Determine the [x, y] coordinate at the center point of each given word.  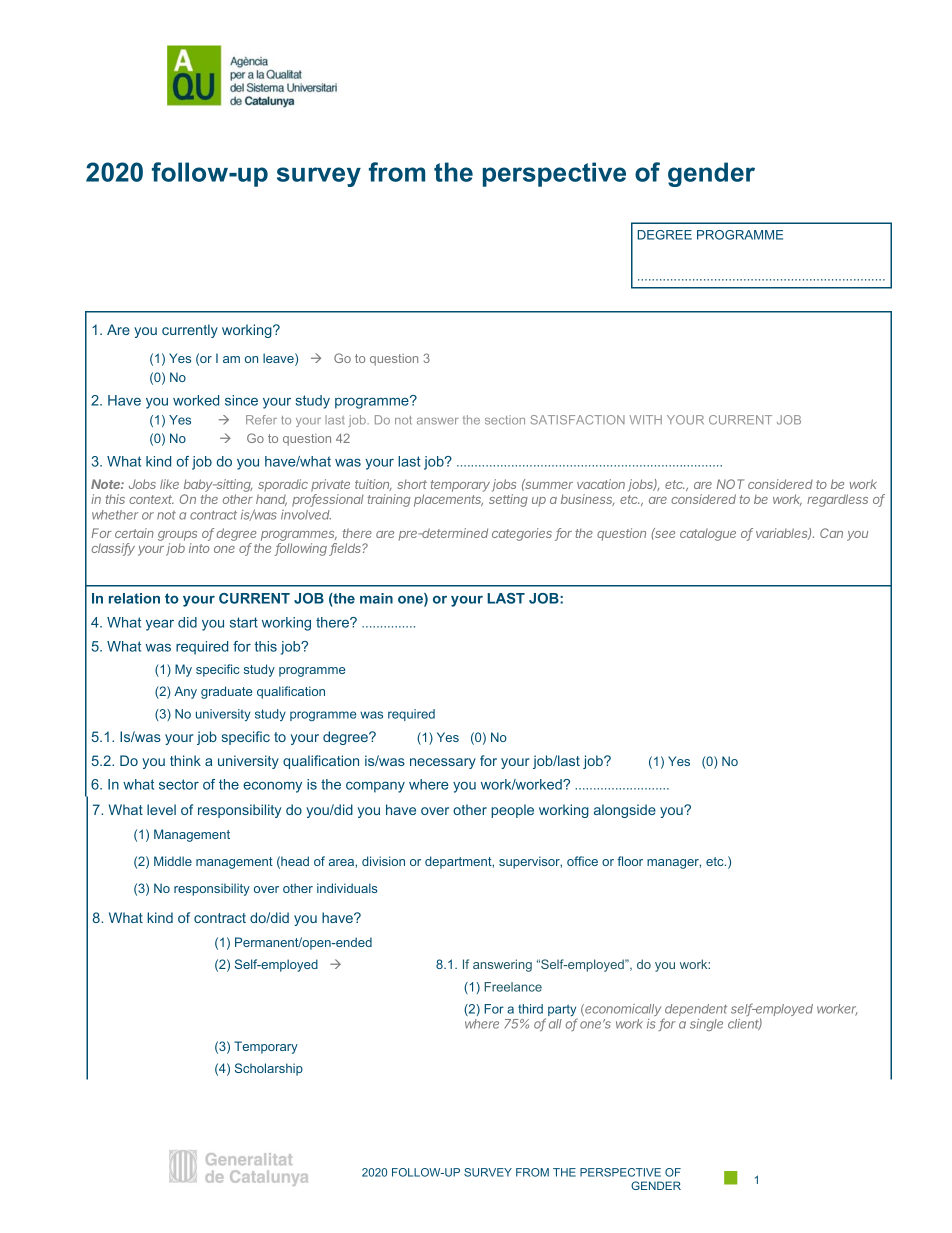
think [185, 760]
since [241, 400]
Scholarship [269, 1069]
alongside [625, 811]
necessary [443, 763]
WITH [646, 420]
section [505, 420]
